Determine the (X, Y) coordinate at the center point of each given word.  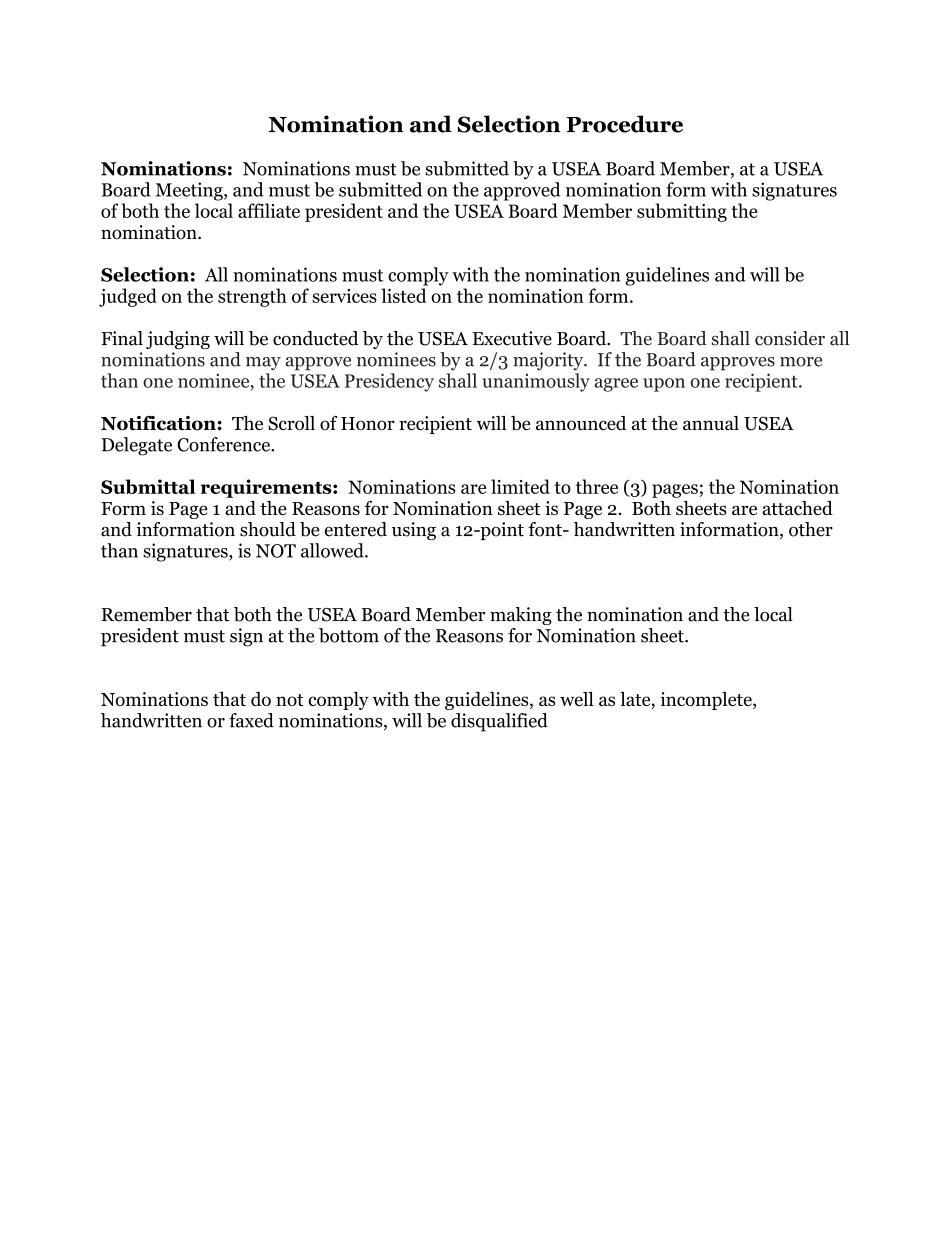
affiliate (269, 210)
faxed (251, 720)
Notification (159, 423)
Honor (368, 424)
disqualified (499, 722)
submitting (682, 212)
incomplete (707, 701)
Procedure (625, 124)
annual (711, 423)
